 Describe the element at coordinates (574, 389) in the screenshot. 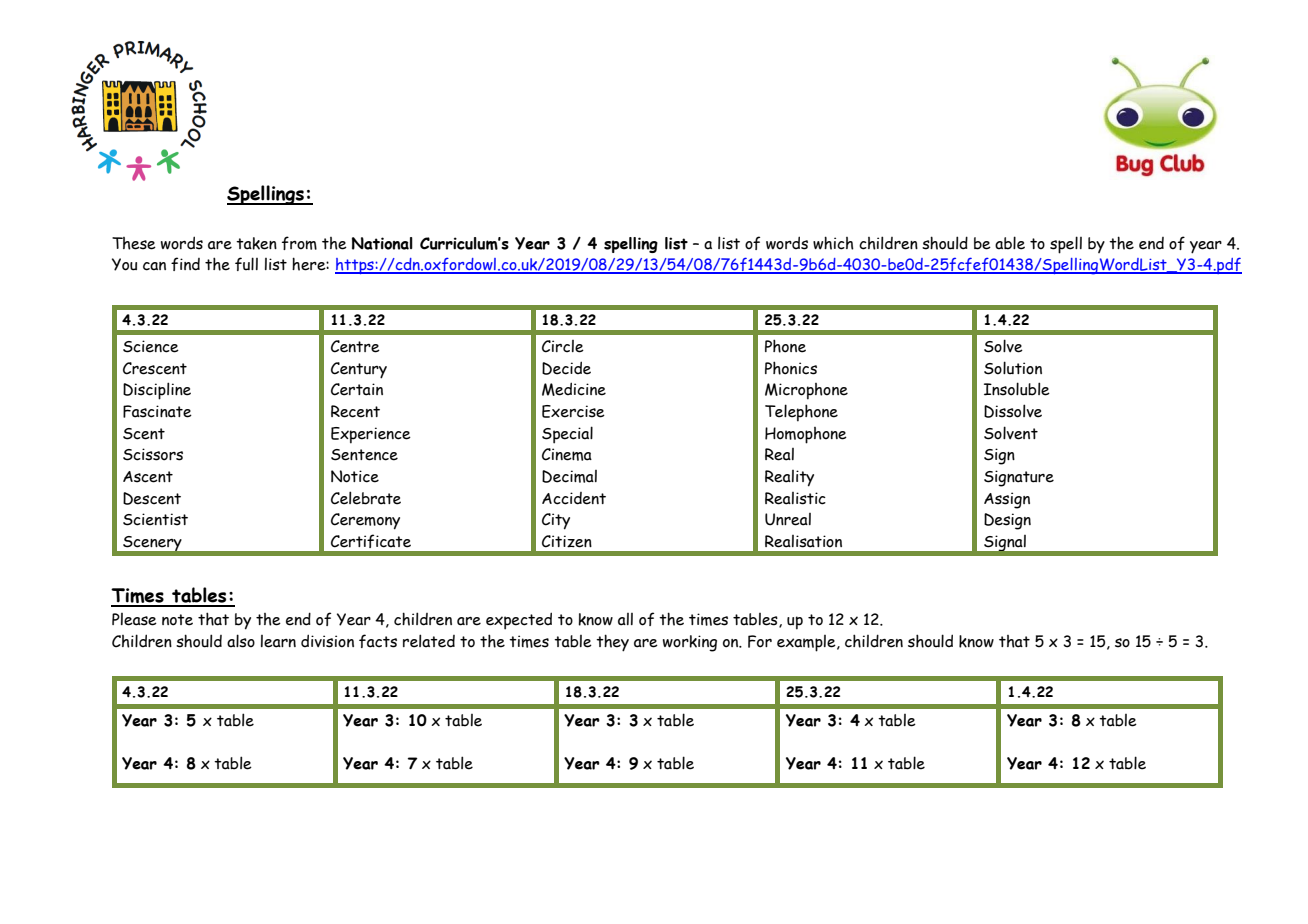

I see `Medicine` at that location.
